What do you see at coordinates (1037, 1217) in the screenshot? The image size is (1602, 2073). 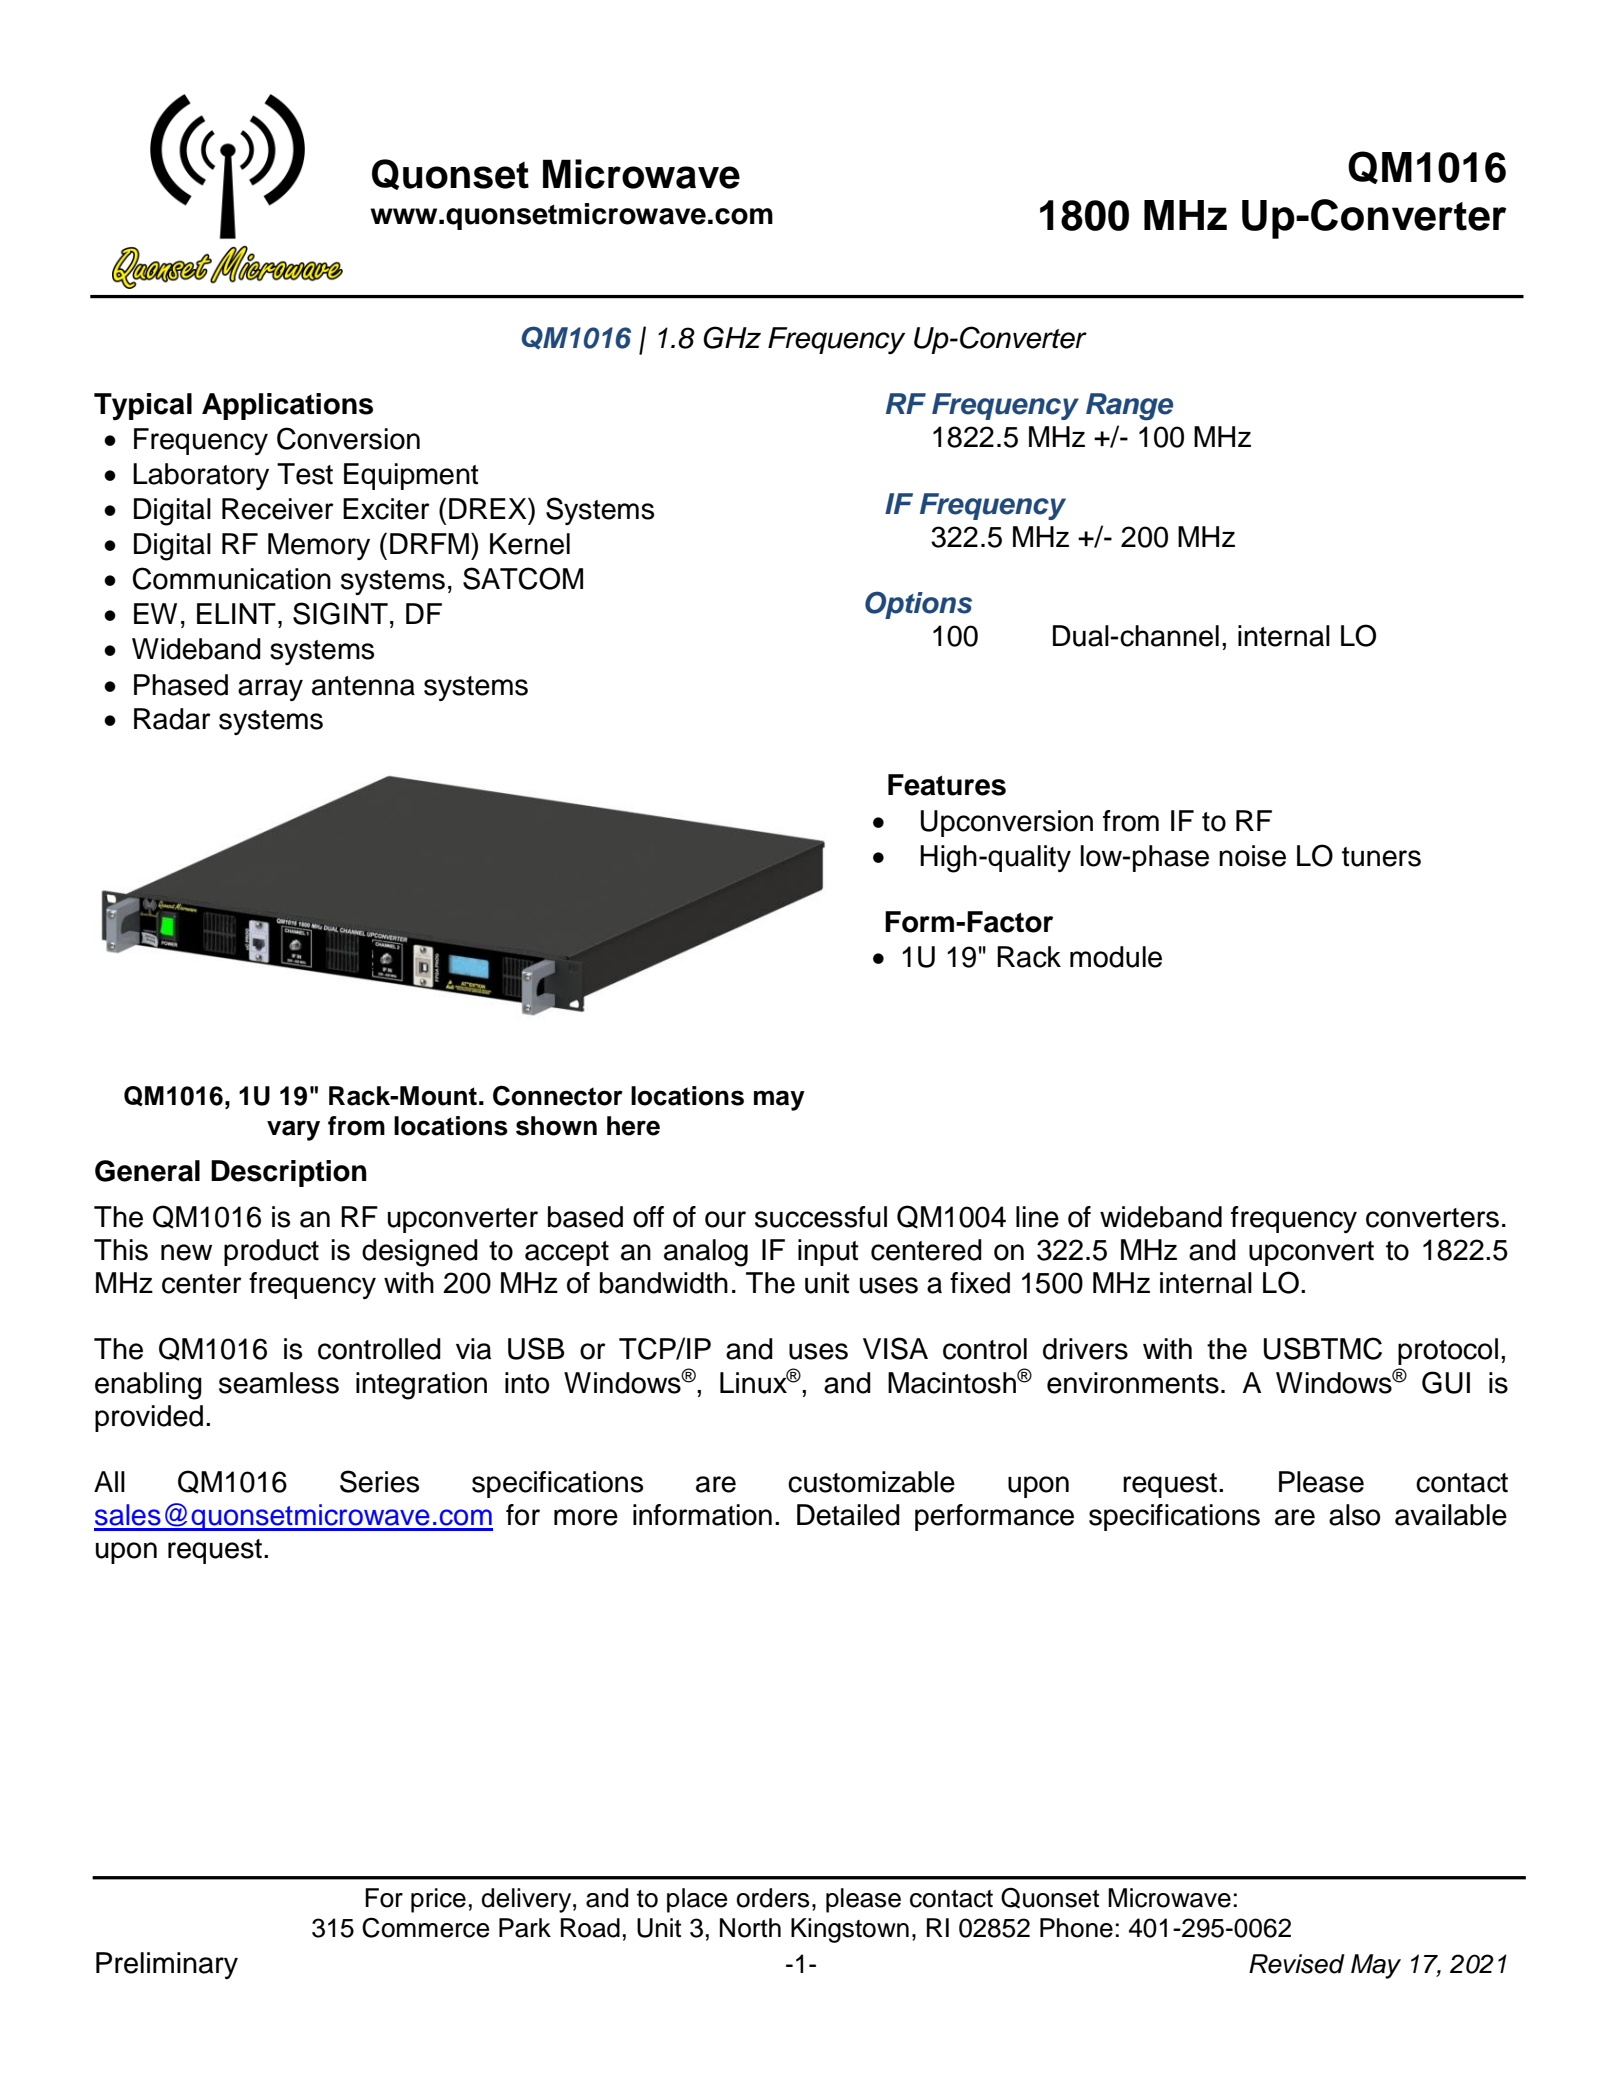 I see `line` at bounding box center [1037, 1217].
